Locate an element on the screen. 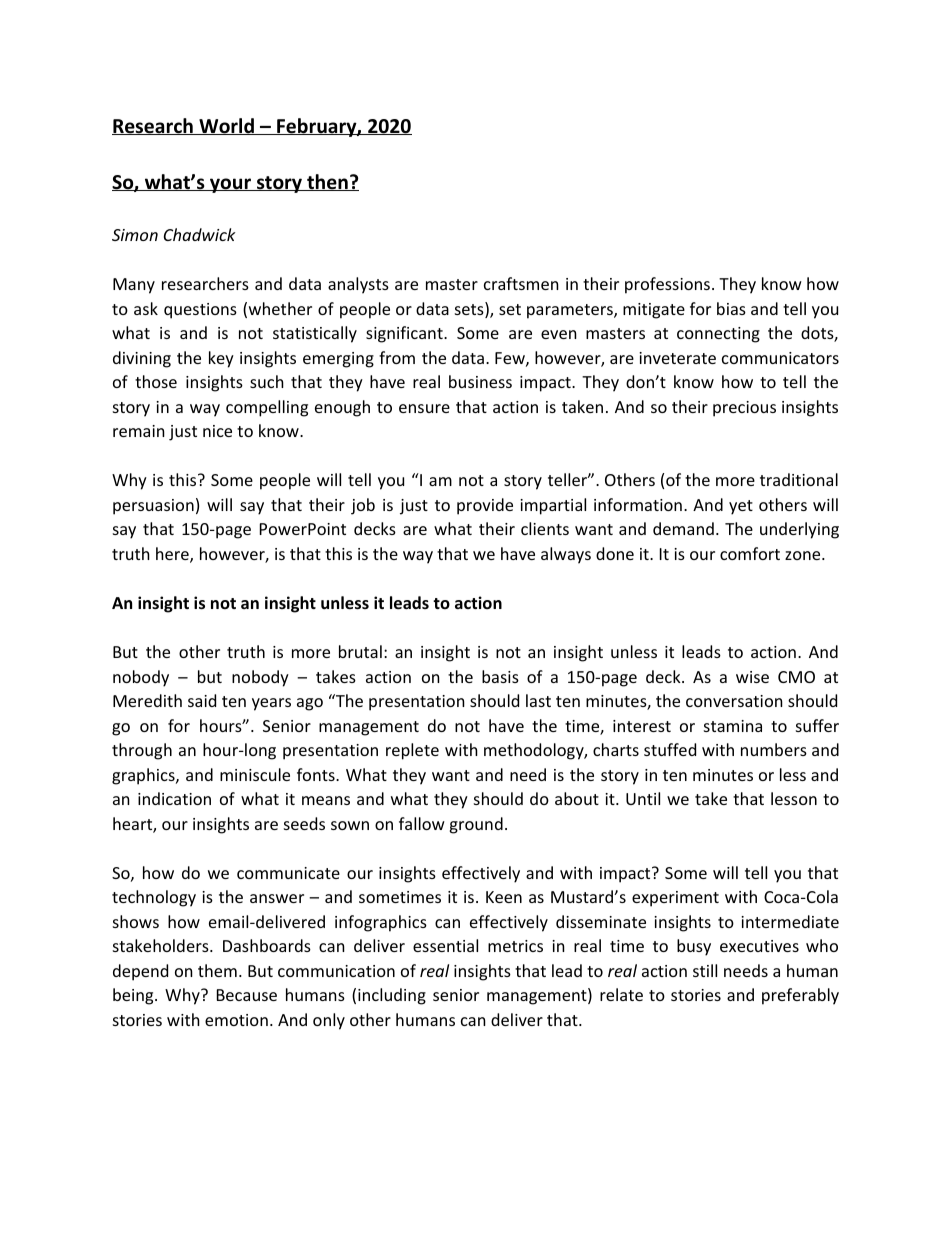 This screenshot has width=952, height=1233. ensure is located at coordinates (424, 408).
